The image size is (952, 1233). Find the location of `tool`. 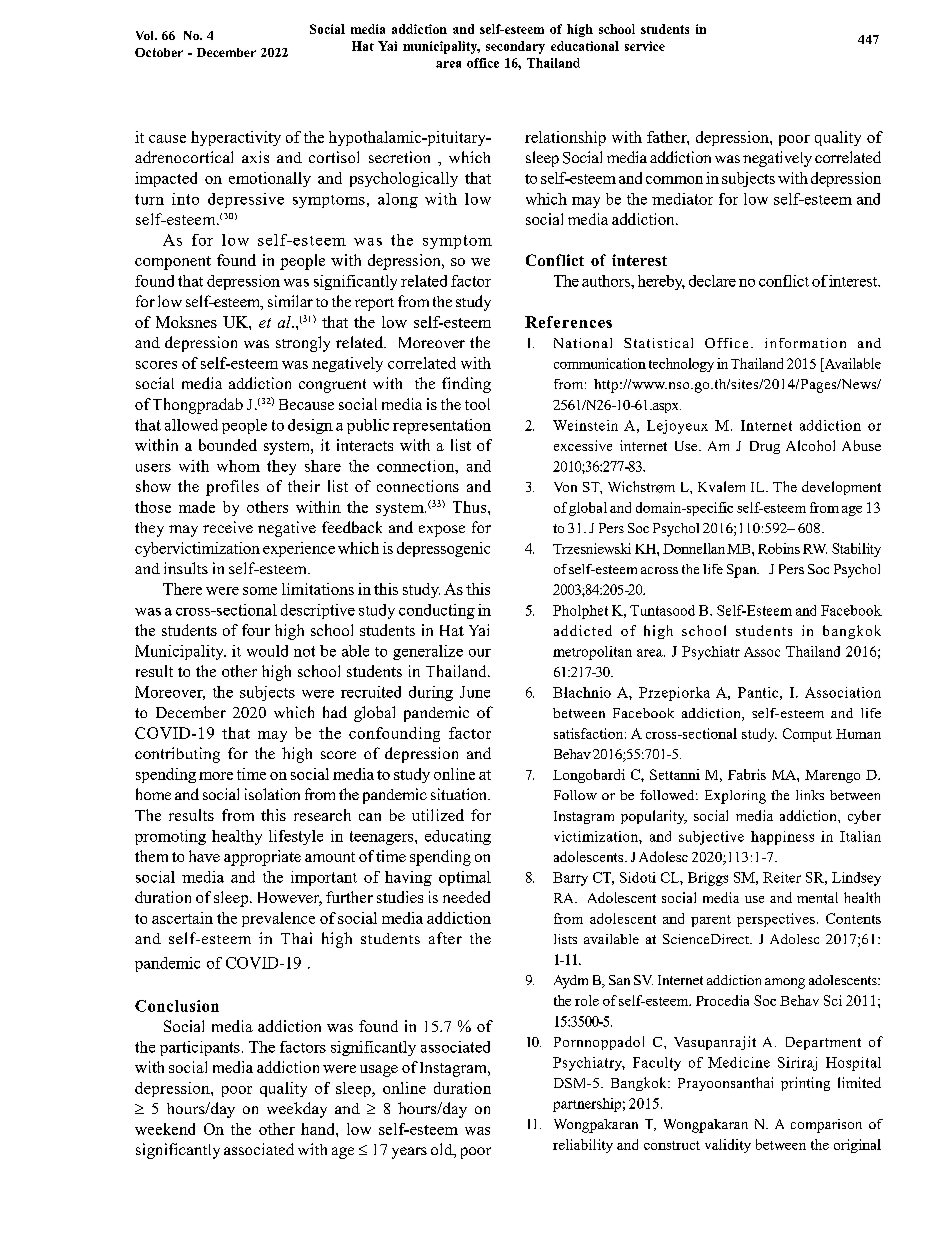

tool is located at coordinates (477, 404).
